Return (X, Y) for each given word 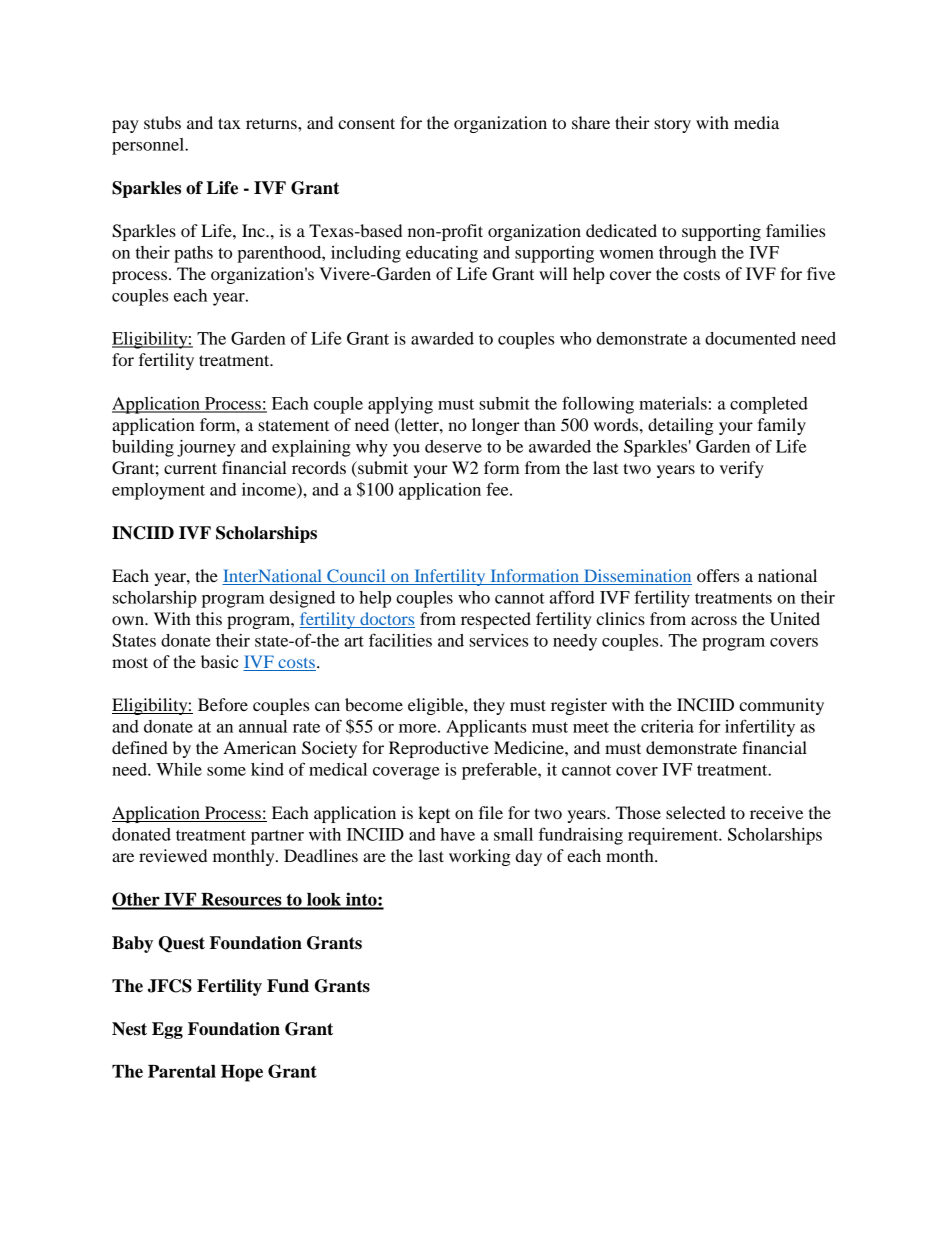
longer (496, 426)
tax (229, 123)
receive (776, 812)
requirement (674, 836)
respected (496, 620)
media (756, 122)
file (491, 812)
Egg (167, 1030)
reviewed (173, 855)
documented (750, 338)
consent (366, 123)
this (209, 618)
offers (718, 575)
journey (206, 448)
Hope (242, 1073)
